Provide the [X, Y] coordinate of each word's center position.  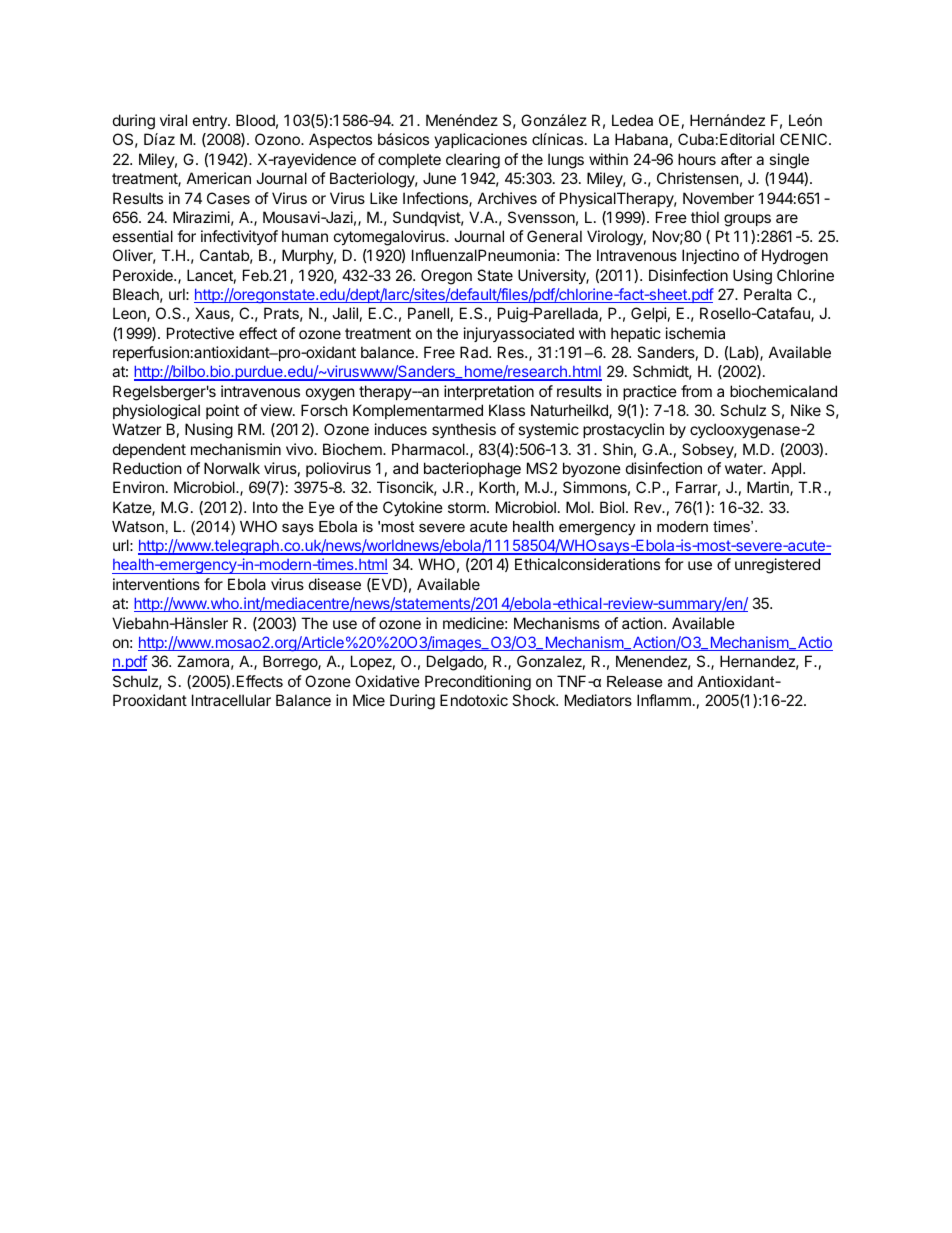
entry [211, 122]
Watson [138, 526]
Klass [507, 410]
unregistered [777, 566]
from [696, 391]
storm [467, 507]
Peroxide [144, 275]
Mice [369, 700]
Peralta [768, 294]
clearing [473, 161]
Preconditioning [478, 683]
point [222, 411]
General [554, 236]
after [736, 159]
